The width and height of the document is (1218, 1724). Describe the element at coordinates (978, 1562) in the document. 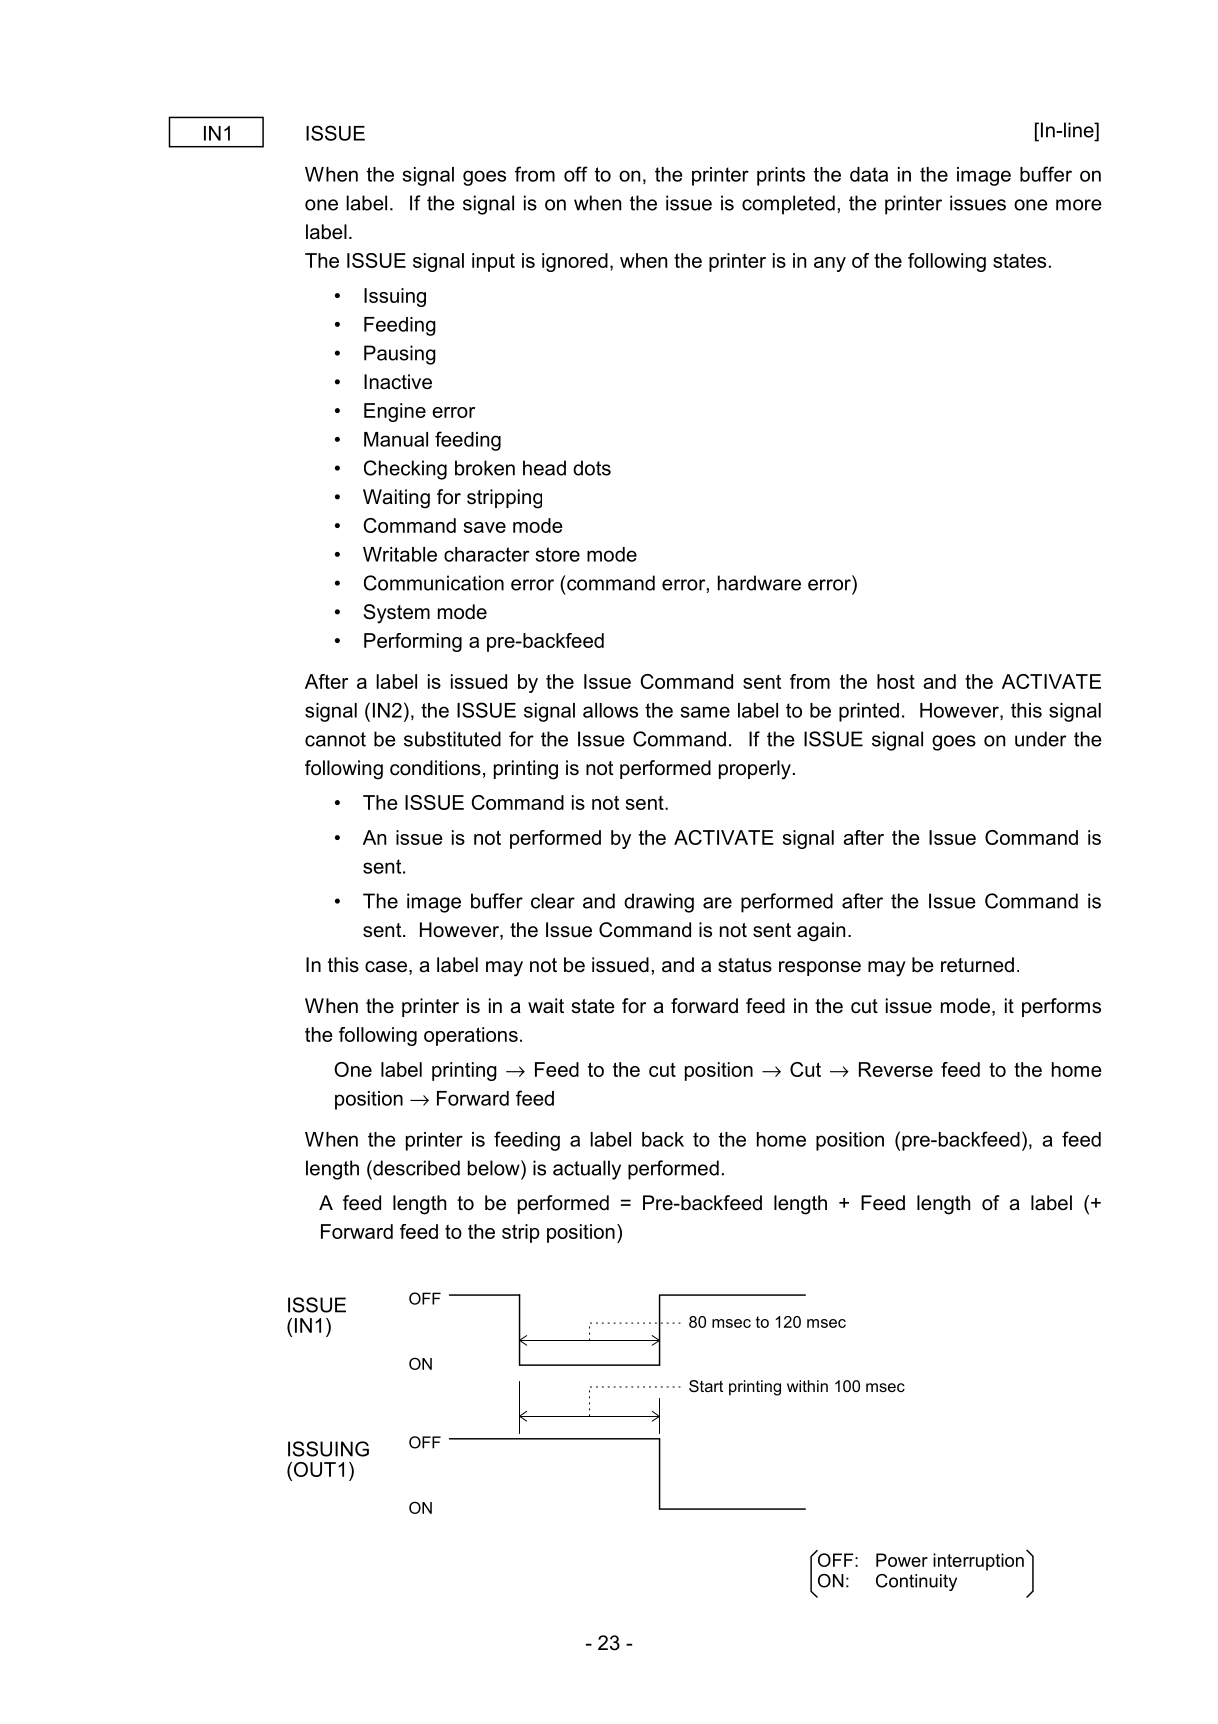

I see `interruption` at that location.
